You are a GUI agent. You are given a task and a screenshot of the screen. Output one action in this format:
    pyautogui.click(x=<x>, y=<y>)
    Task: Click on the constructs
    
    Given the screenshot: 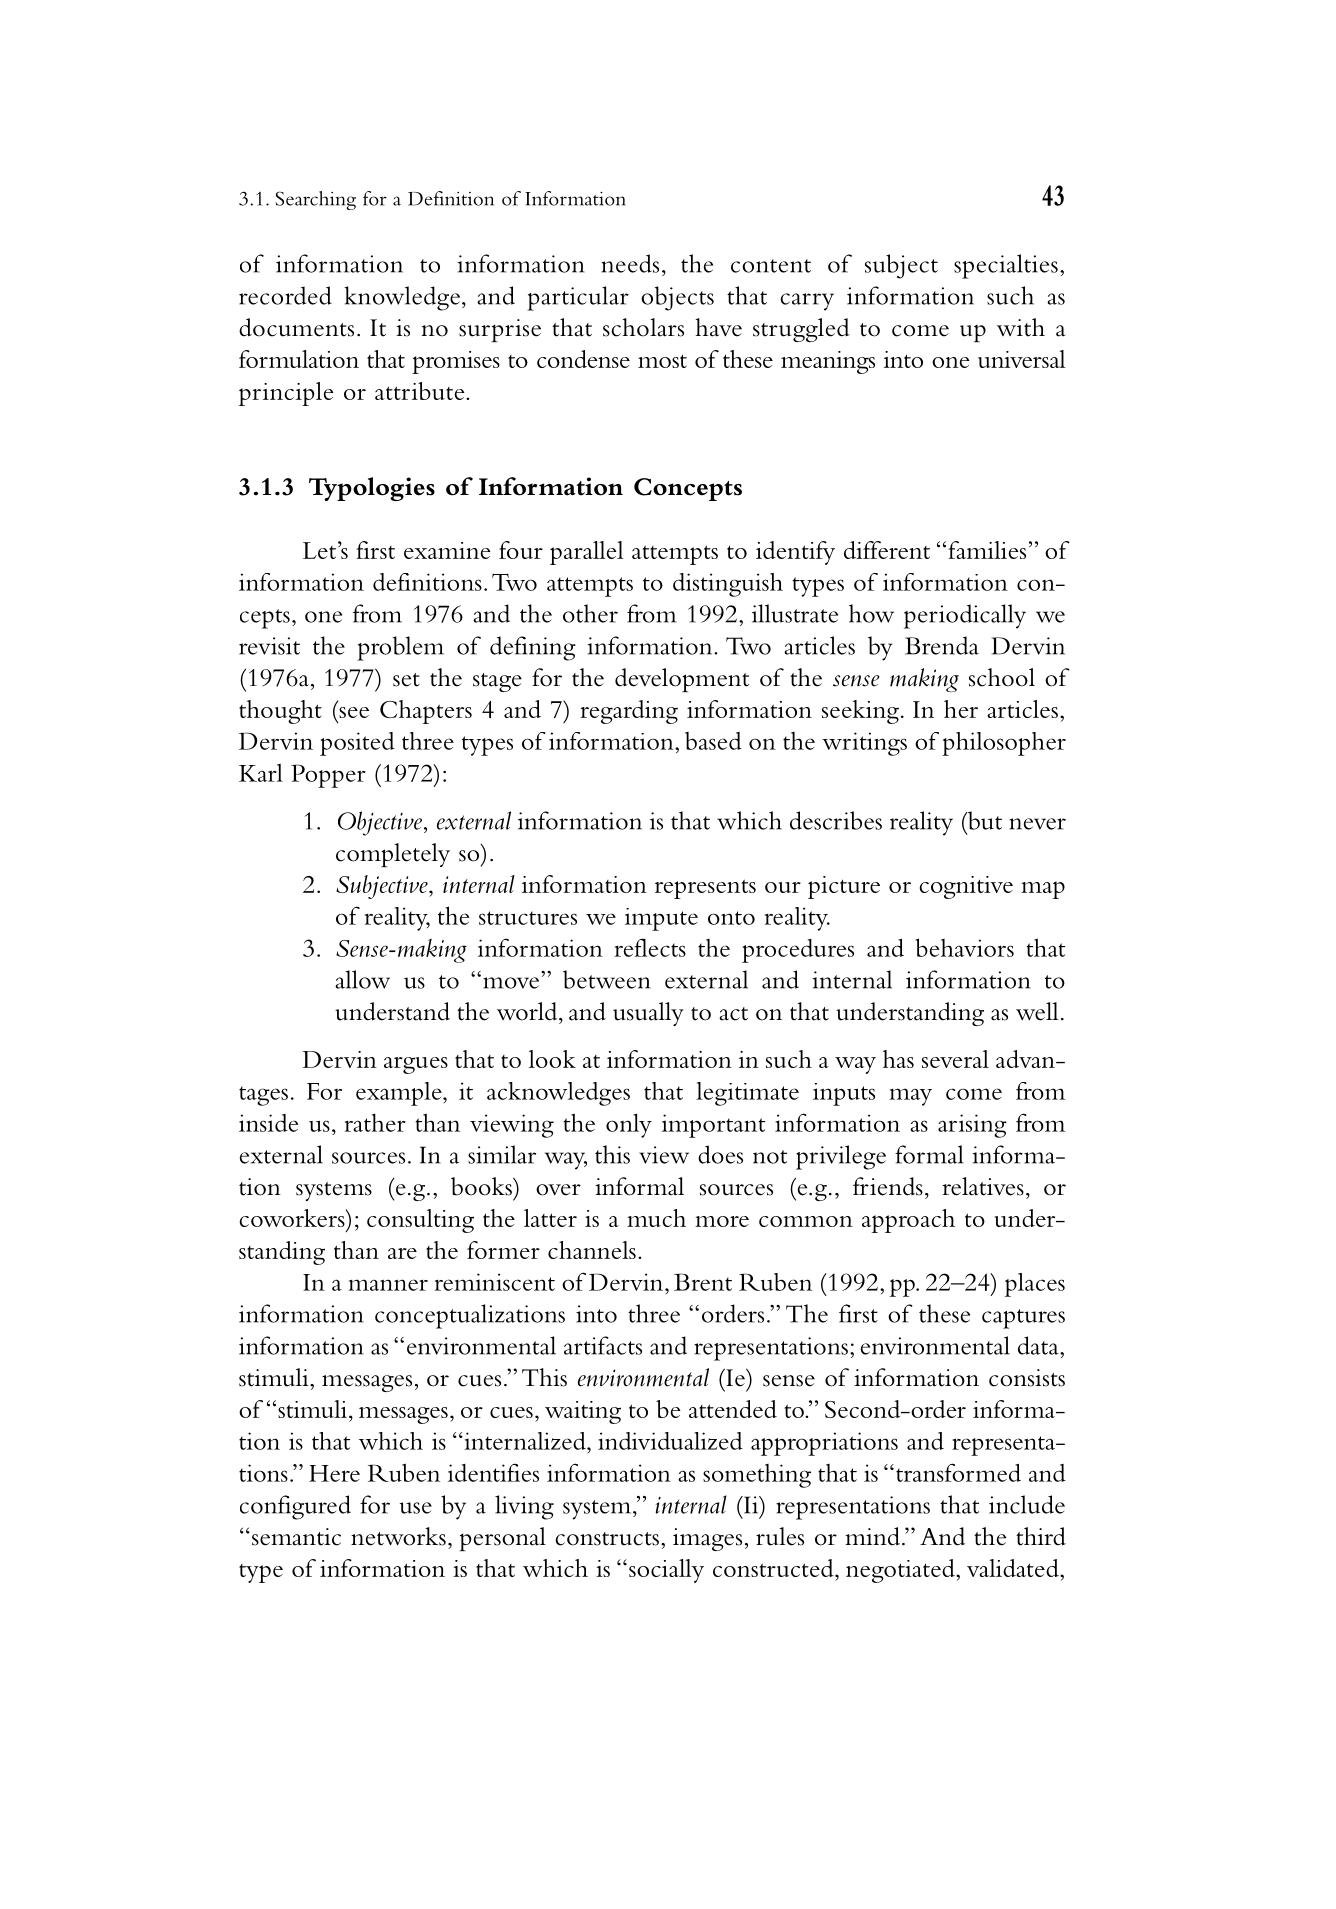 What is the action you would take?
    pyautogui.click(x=607, y=1539)
